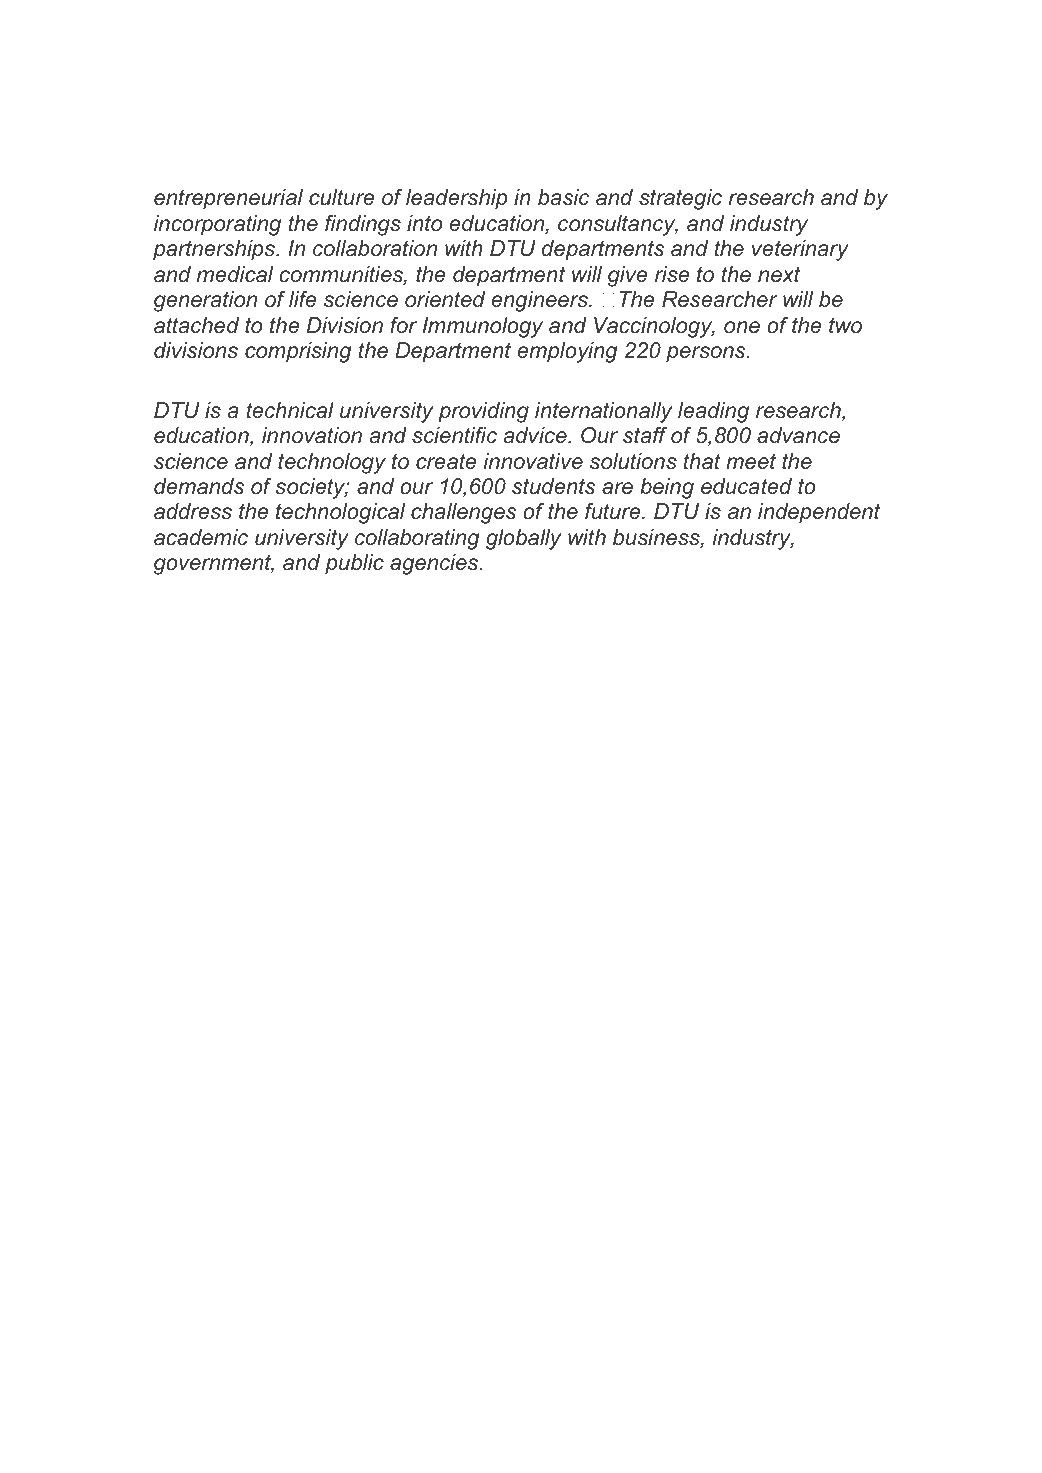 The height and width of the page is (1473, 1042). Describe the element at coordinates (302, 299) in the page. I see `life` at that location.
